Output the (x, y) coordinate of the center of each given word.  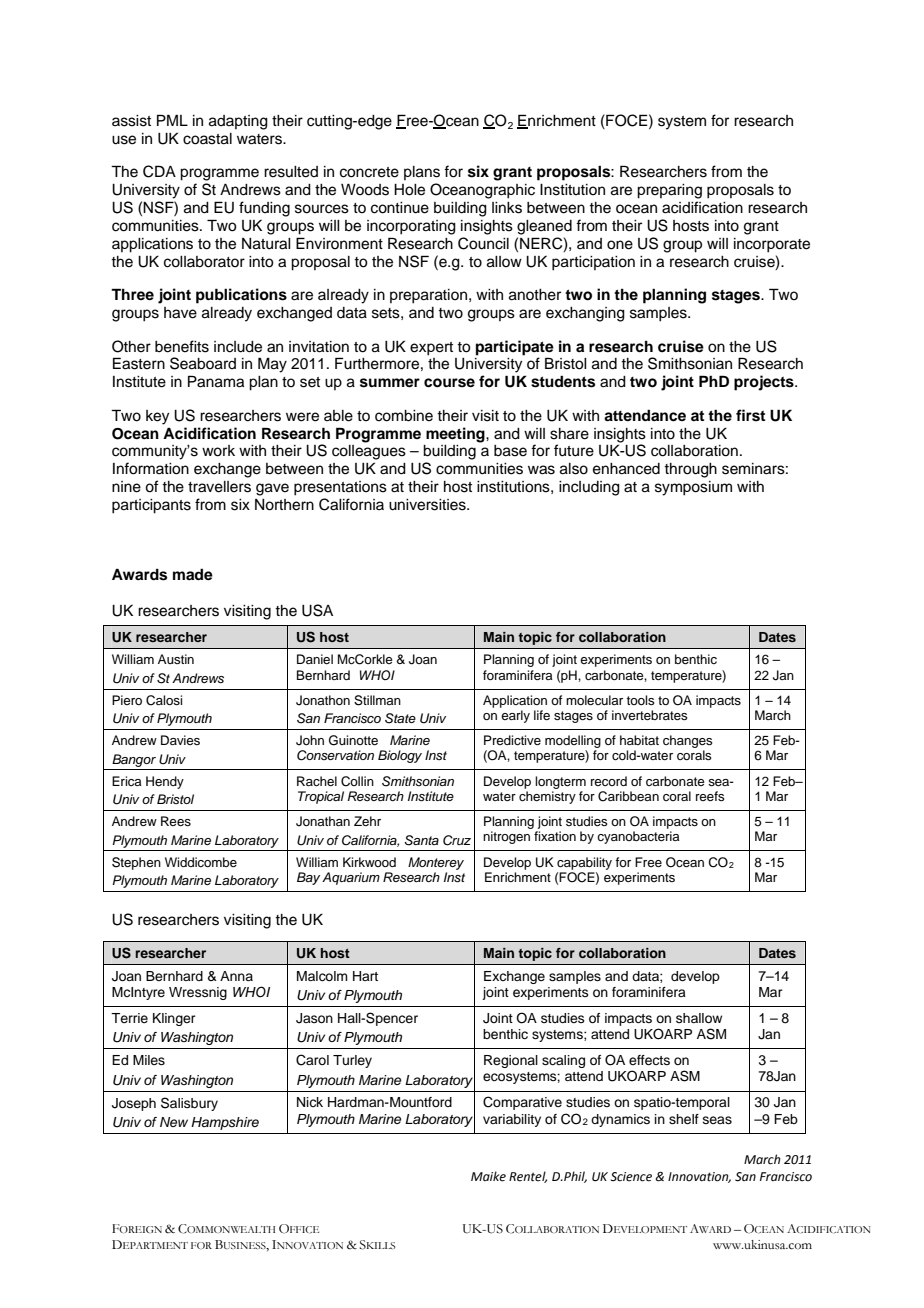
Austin (176, 659)
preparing (669, 191)
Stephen (136, 863)
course (449, 383)
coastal (207, 139)
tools (641, 700)
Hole (409, 190)
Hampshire (225, 1123)
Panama (216, 381)
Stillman (377, 700)
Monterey (436, 863)
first (750, 415)
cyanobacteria (638, 837)
